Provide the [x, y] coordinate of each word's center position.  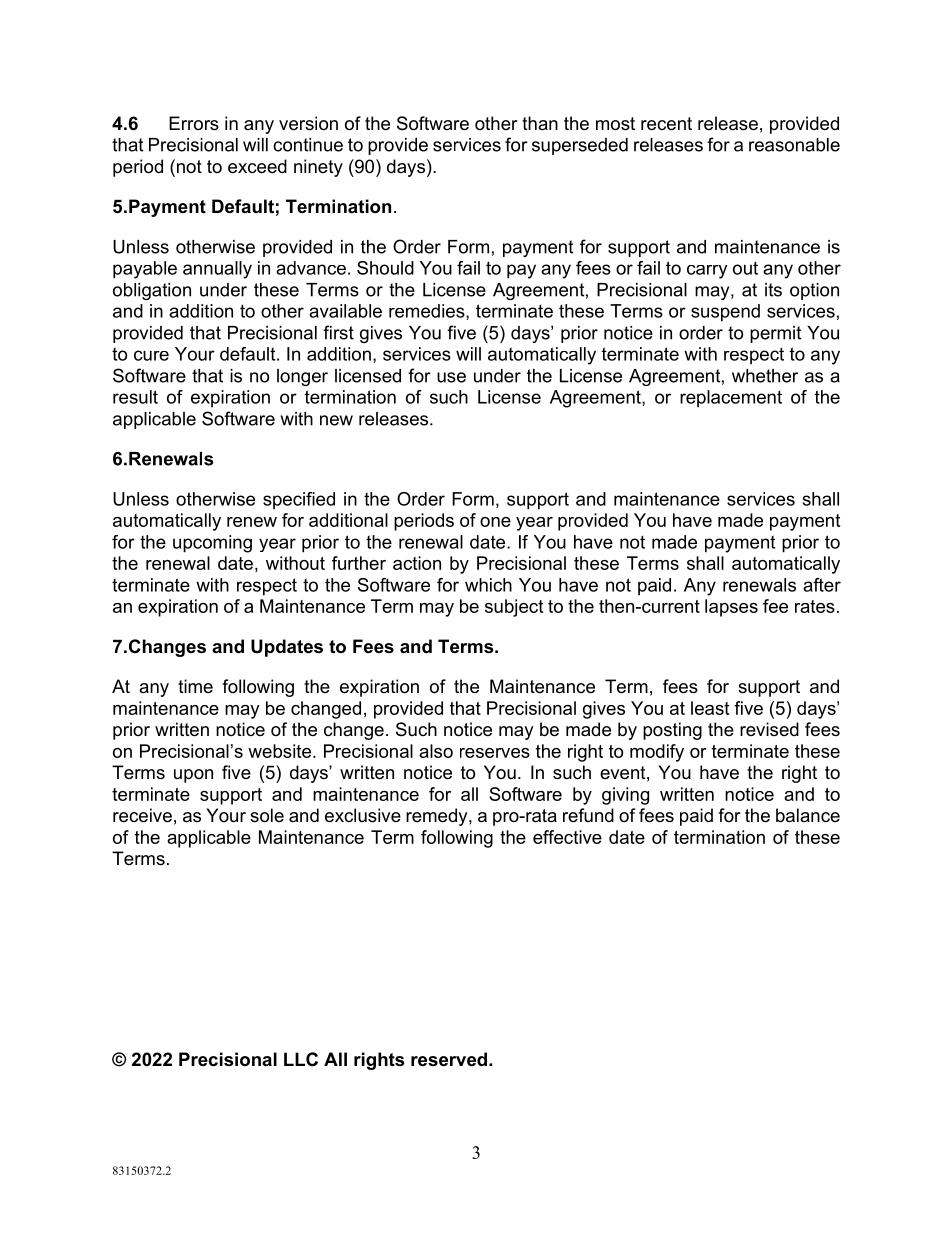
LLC [301, 1059]
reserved [449, 1059]
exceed [257, 166]
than [540, 123]
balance [808, 815]
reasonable [794, 145]
